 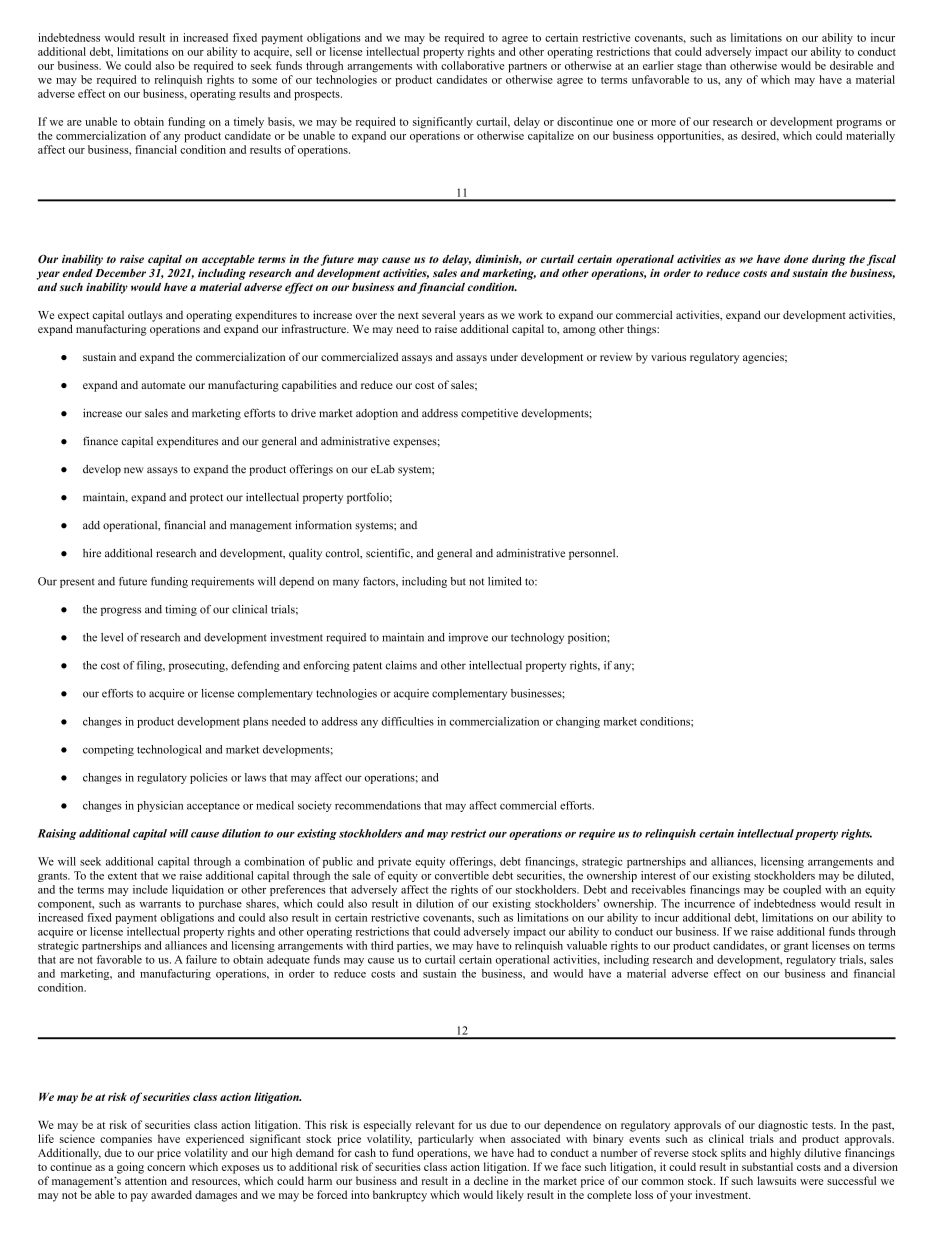 What do you see at coordinates (489, 414) in the screenshot?
I see `competitive` at bounding box center [489, 414].
